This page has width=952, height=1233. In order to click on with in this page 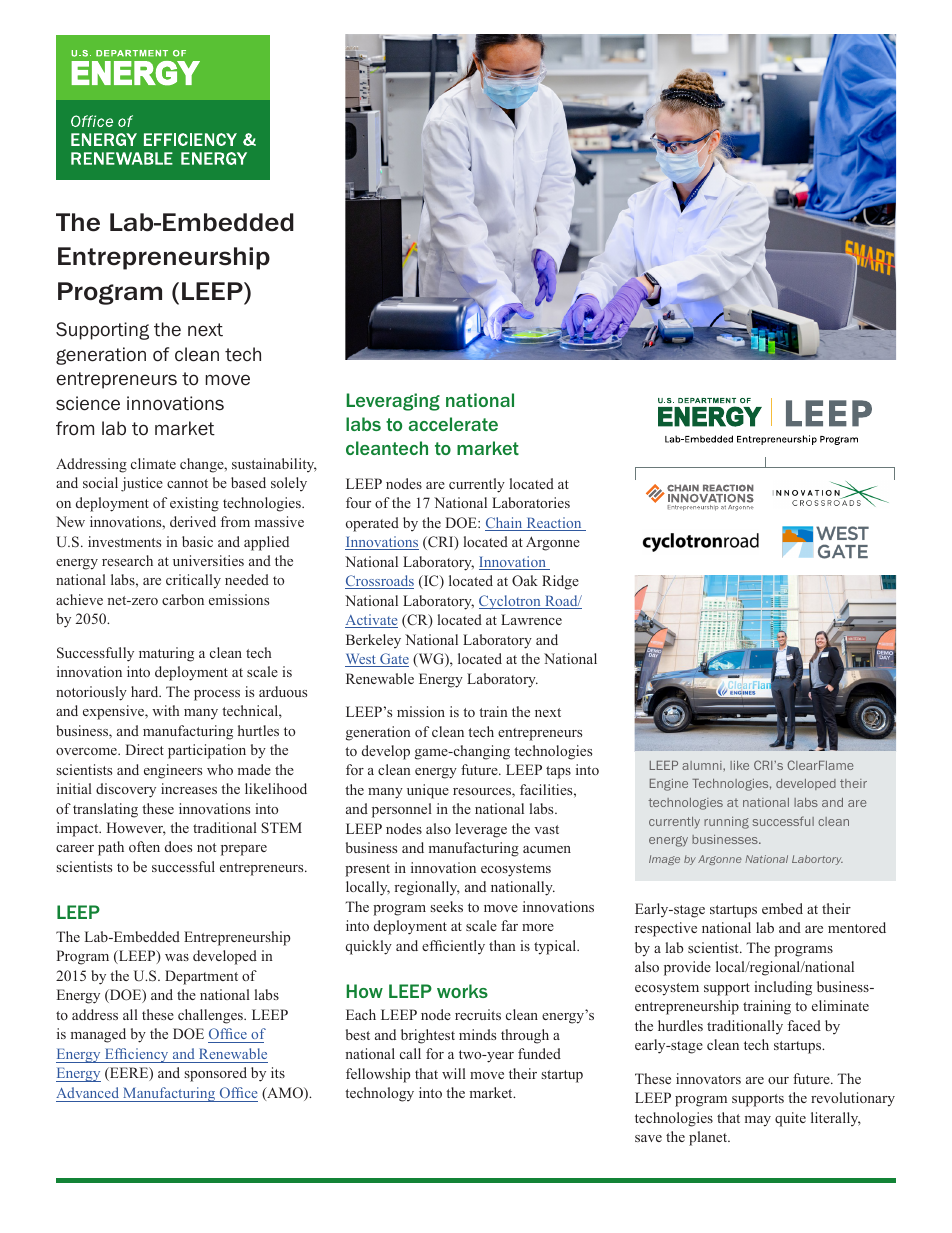, I will do `click(165, 710)`.
